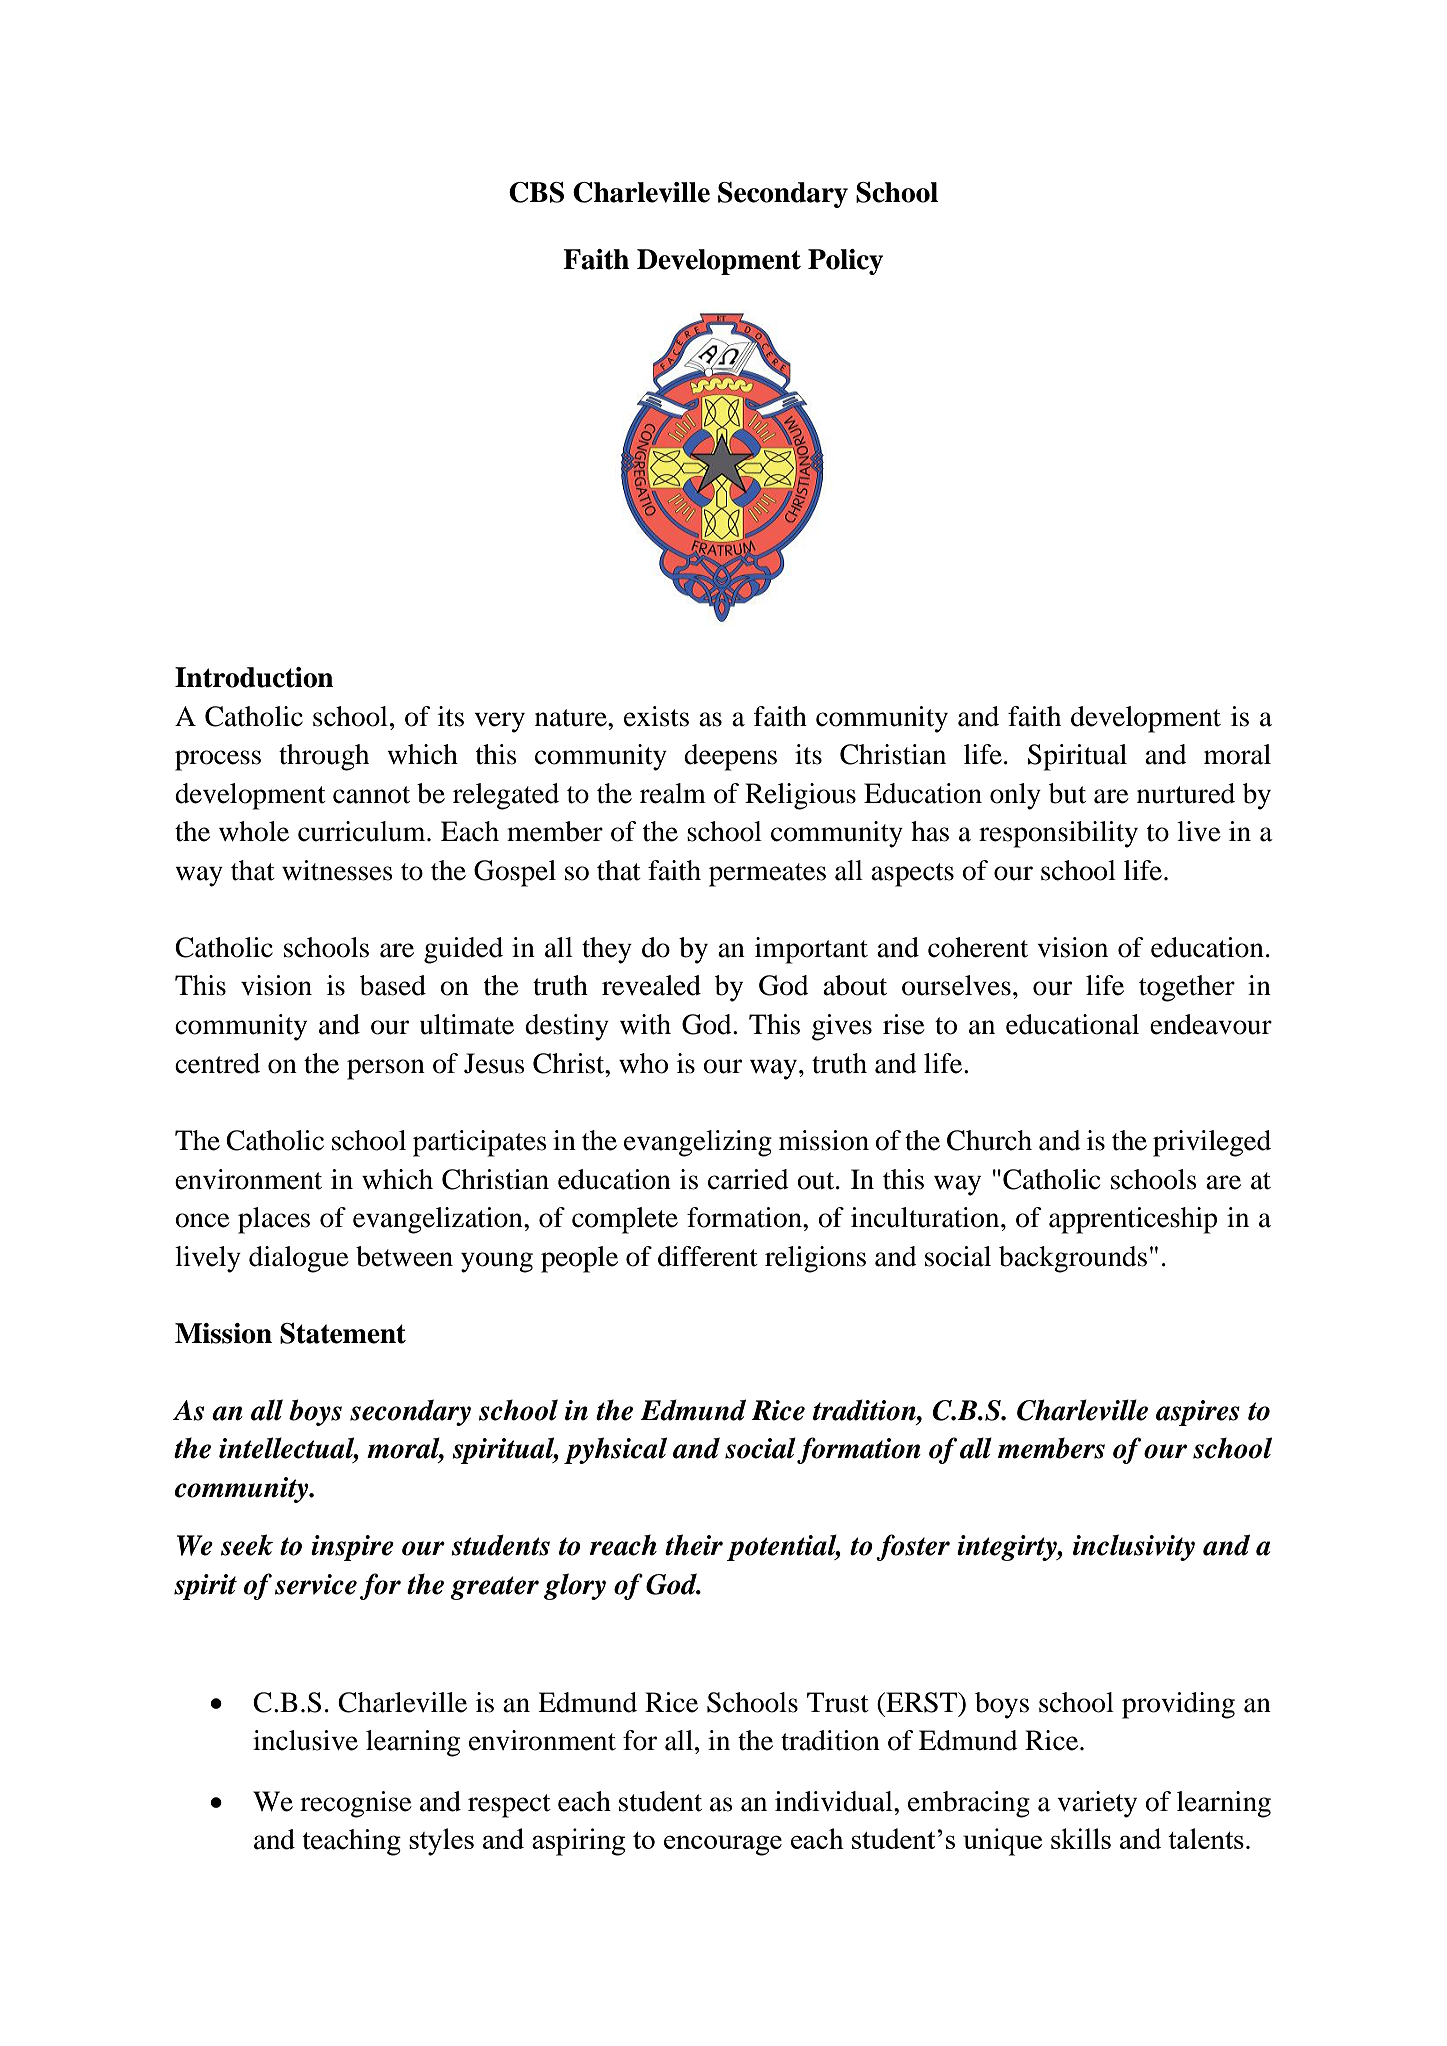 The width and height of the document is (1447, 2046). What do you see at coordinates (645, 1024) in the document?
I see `with` at bounding box center [645, 1024].
